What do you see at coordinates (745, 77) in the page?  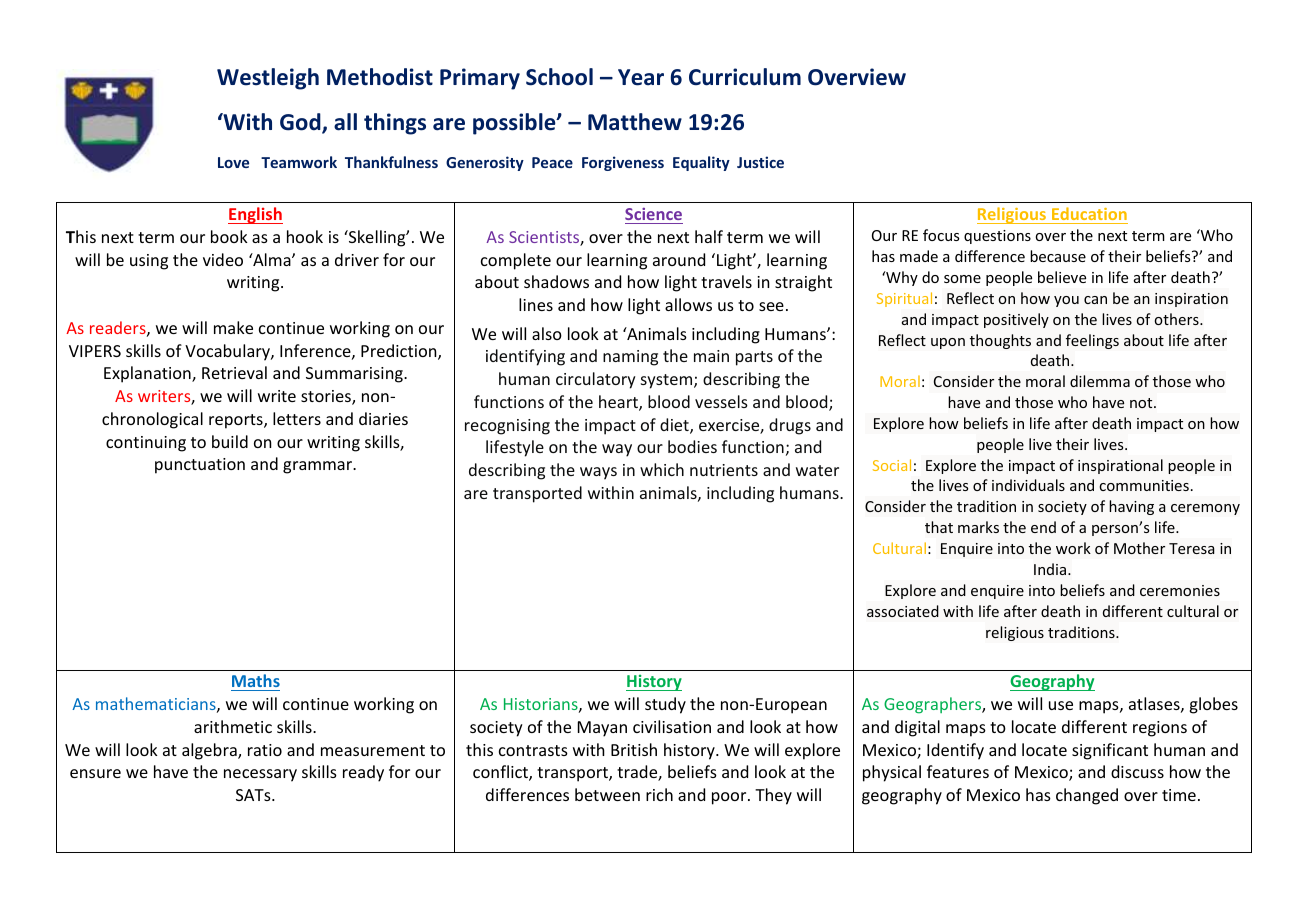 I see `Curriculum` at bounding box center [745, 77].
